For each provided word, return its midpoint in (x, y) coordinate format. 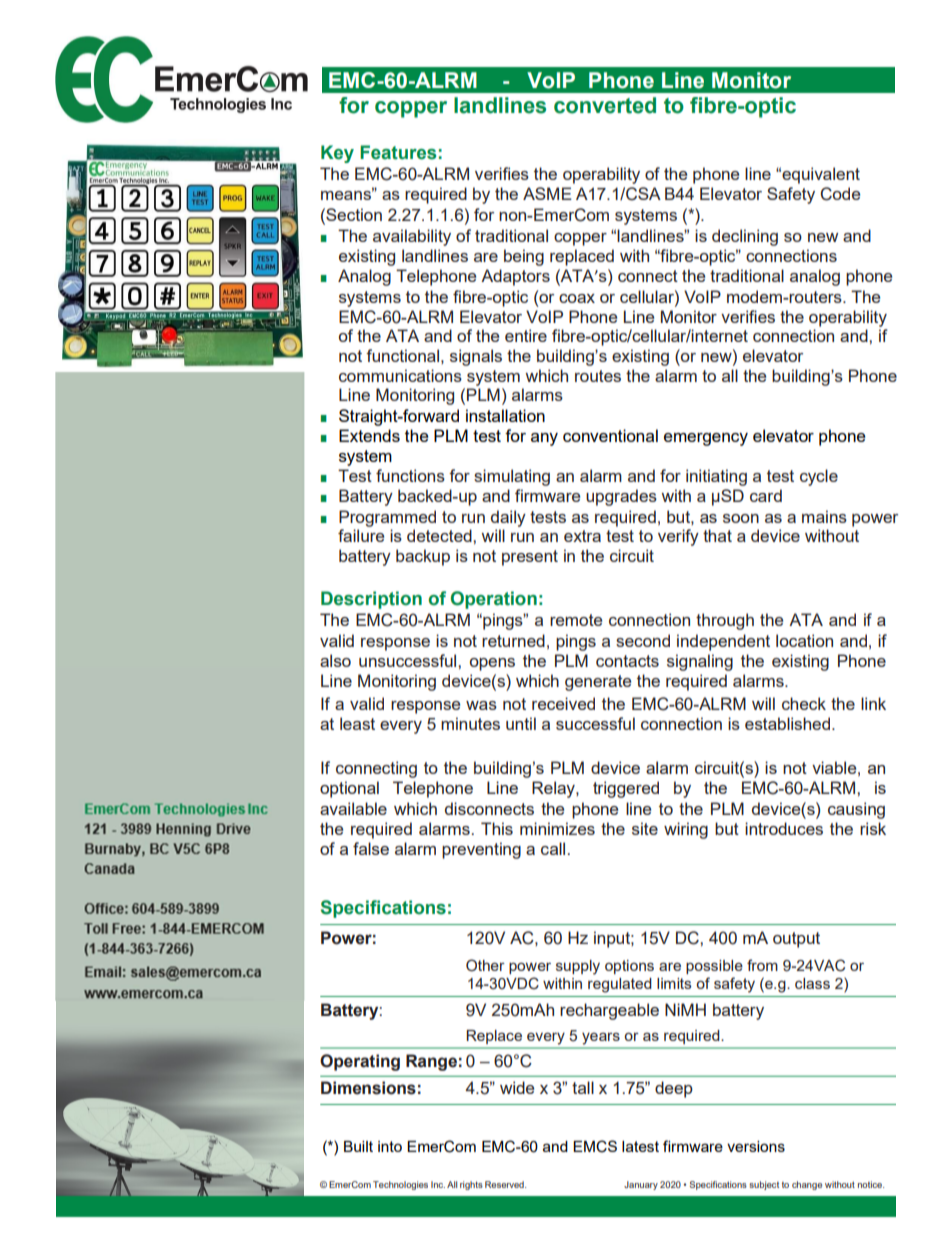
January (641, 1185)
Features (398, 152)
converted (605, 105)
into (390, 1146)
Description (371, 600)
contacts (627, 661)
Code (840, 194)
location (804, 640)
